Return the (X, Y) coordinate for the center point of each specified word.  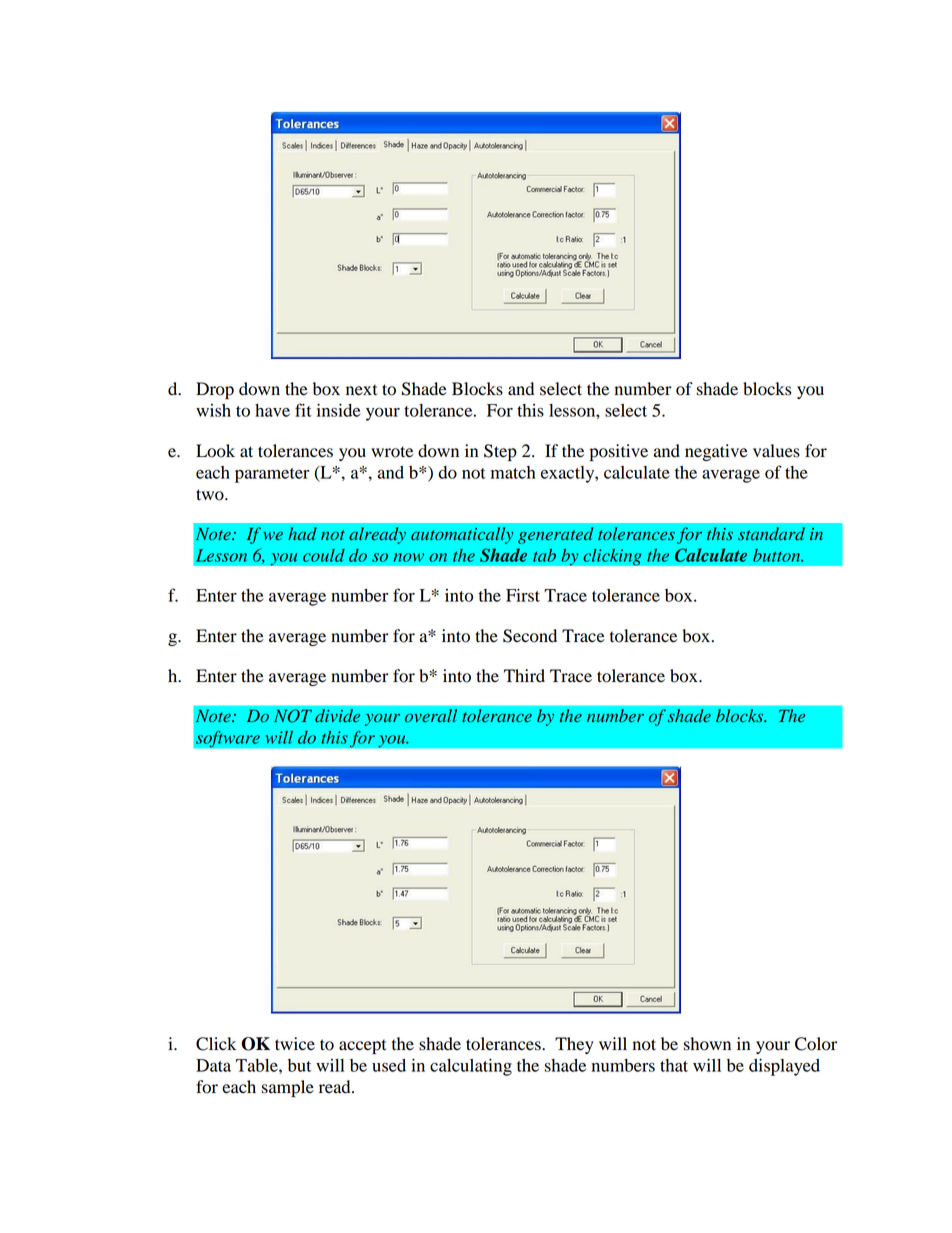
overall (431, 715)
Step (500, 452)
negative (716, 452)
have (272, 410)
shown (707, 1044)
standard (771, 533)
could (324, 555)
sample (288, 1088)
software (228, 739)
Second (530, 636)
